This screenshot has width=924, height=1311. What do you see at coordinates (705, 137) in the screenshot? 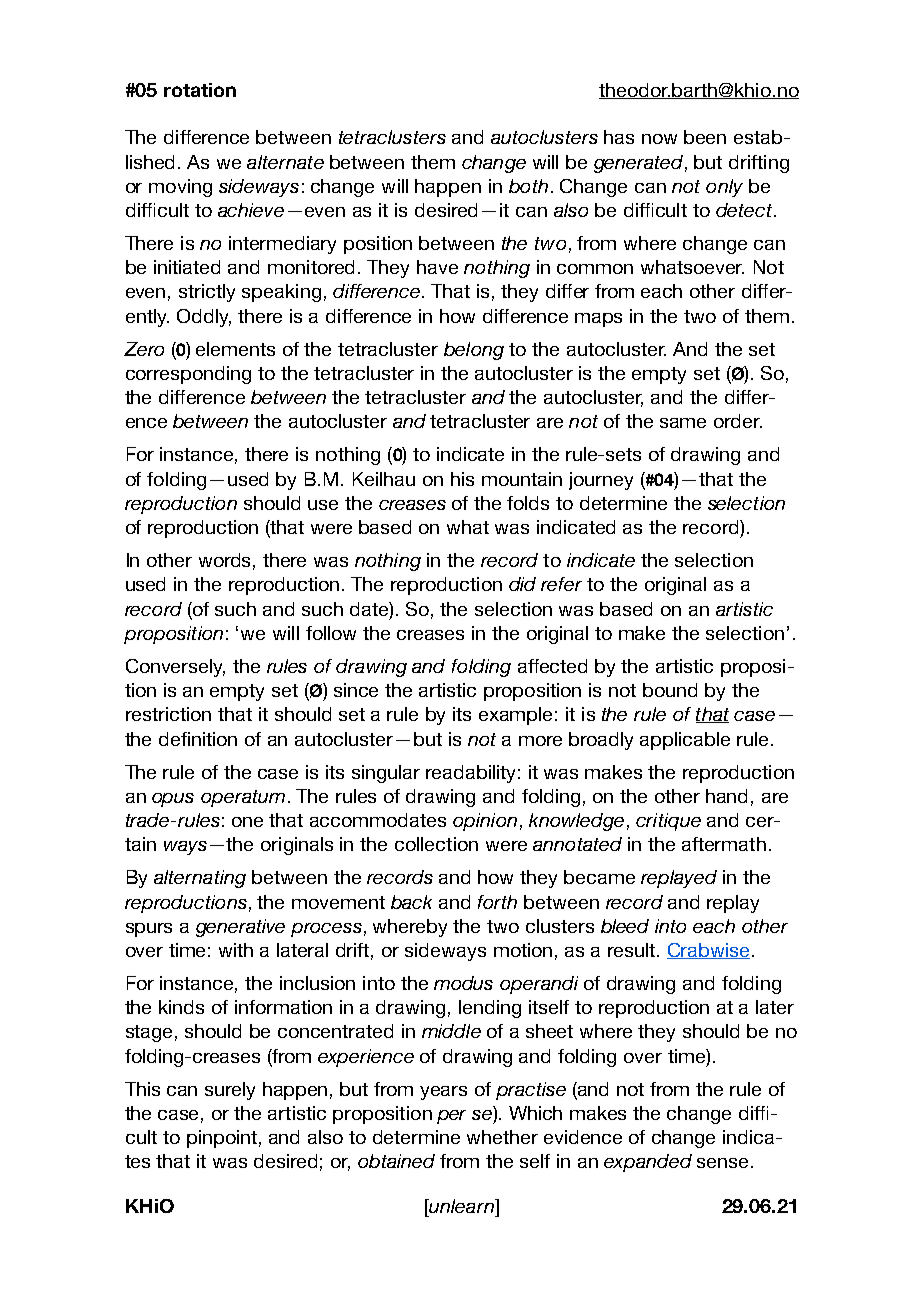
I see `been` at bounding box center [705, 137].
